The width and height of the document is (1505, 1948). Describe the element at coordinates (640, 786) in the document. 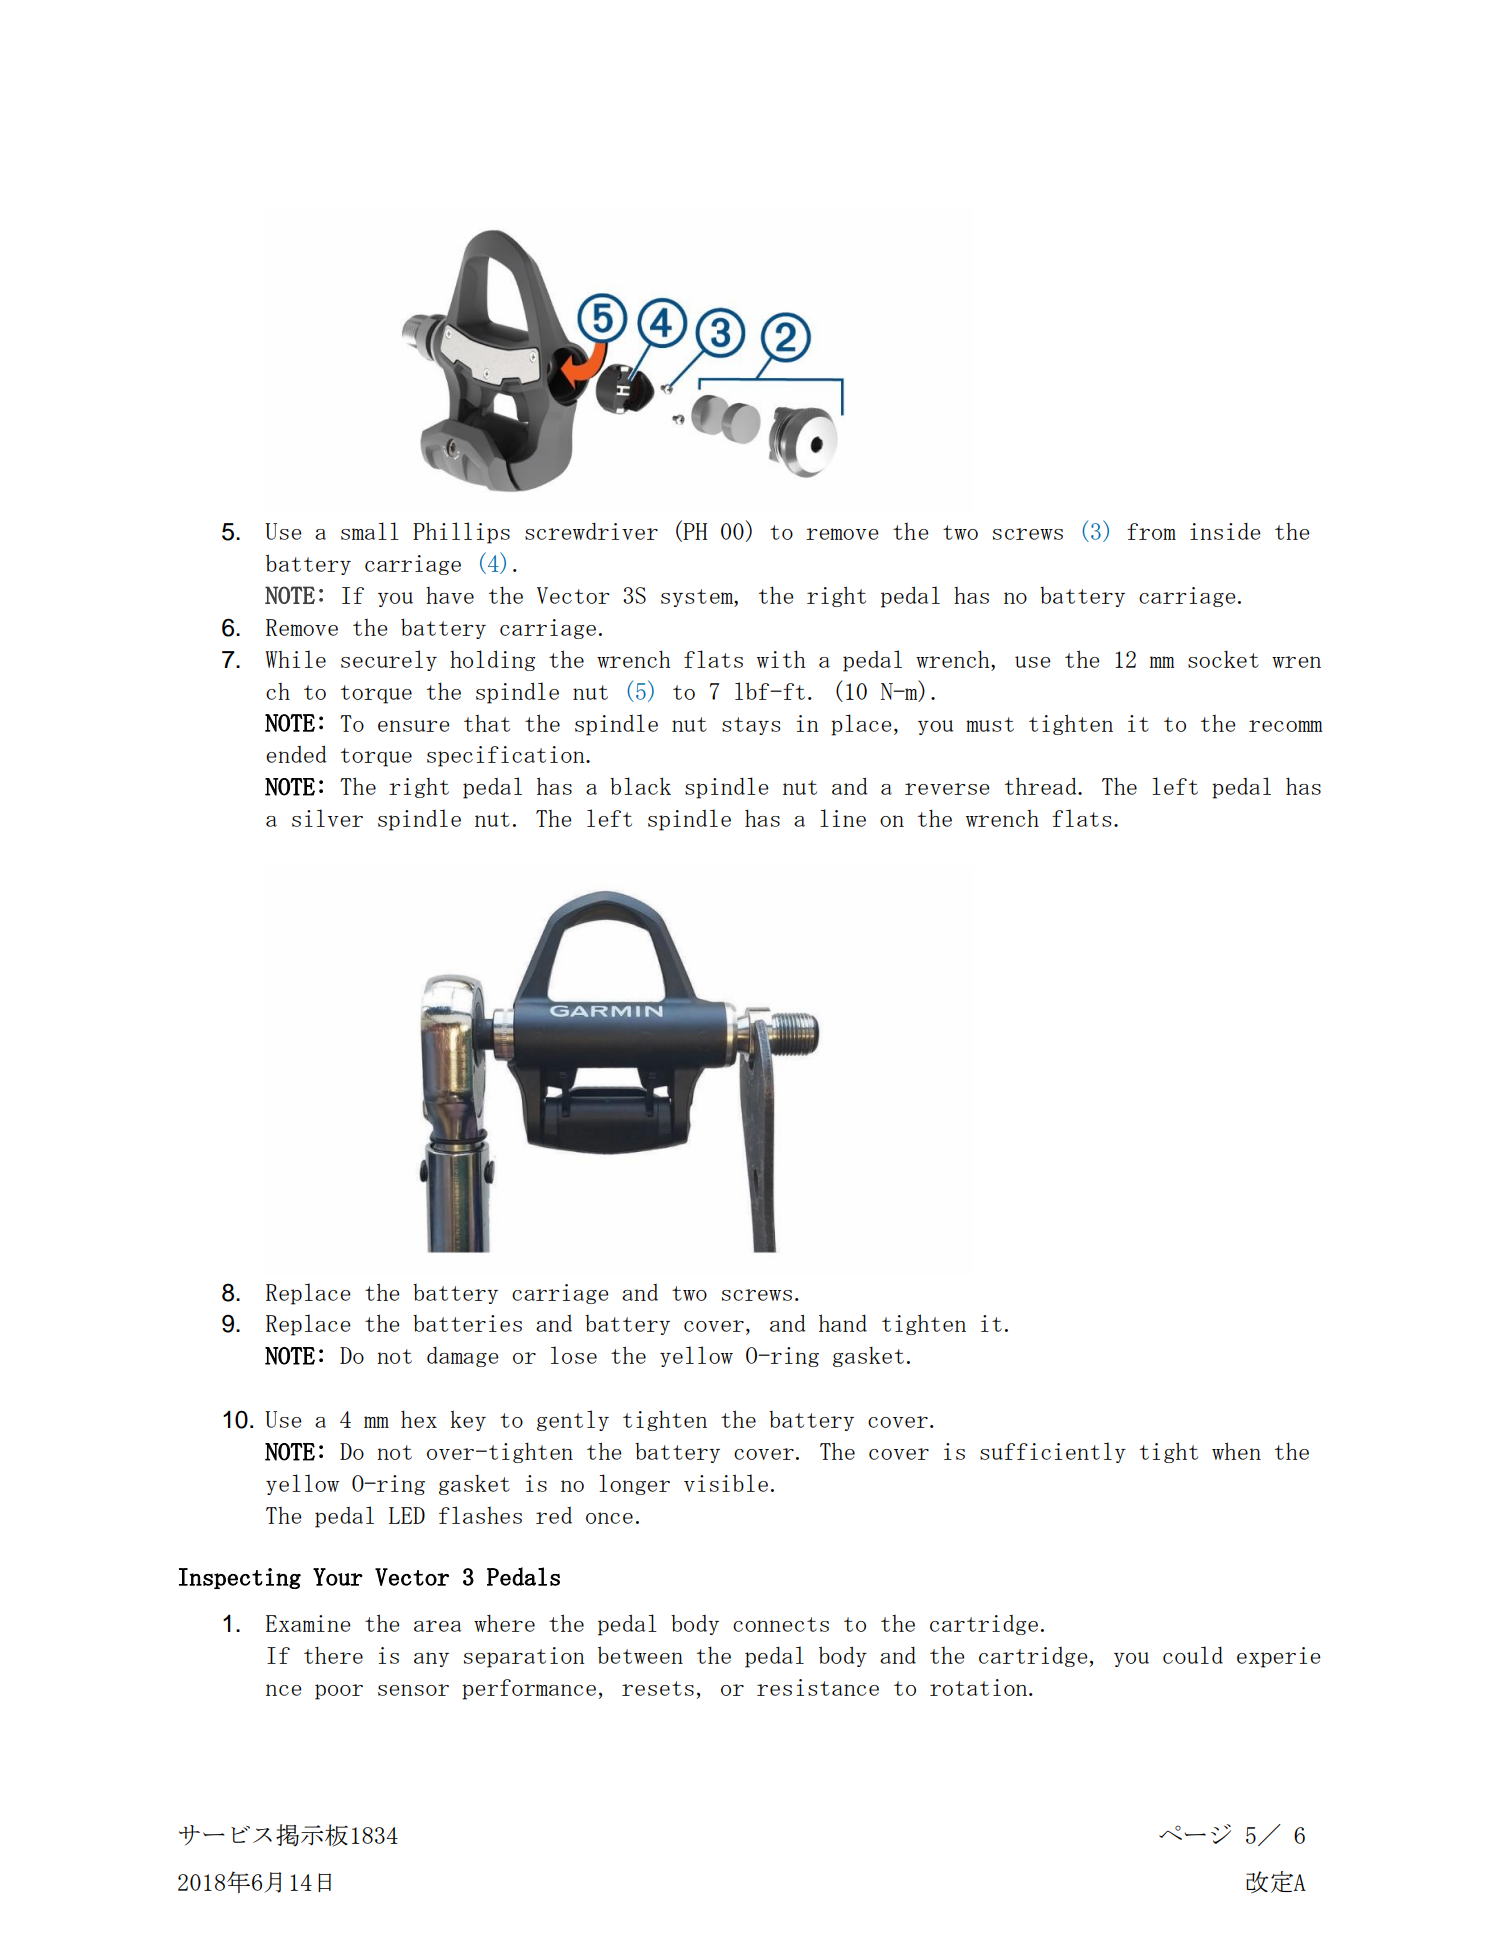

I see `black` at that location.
